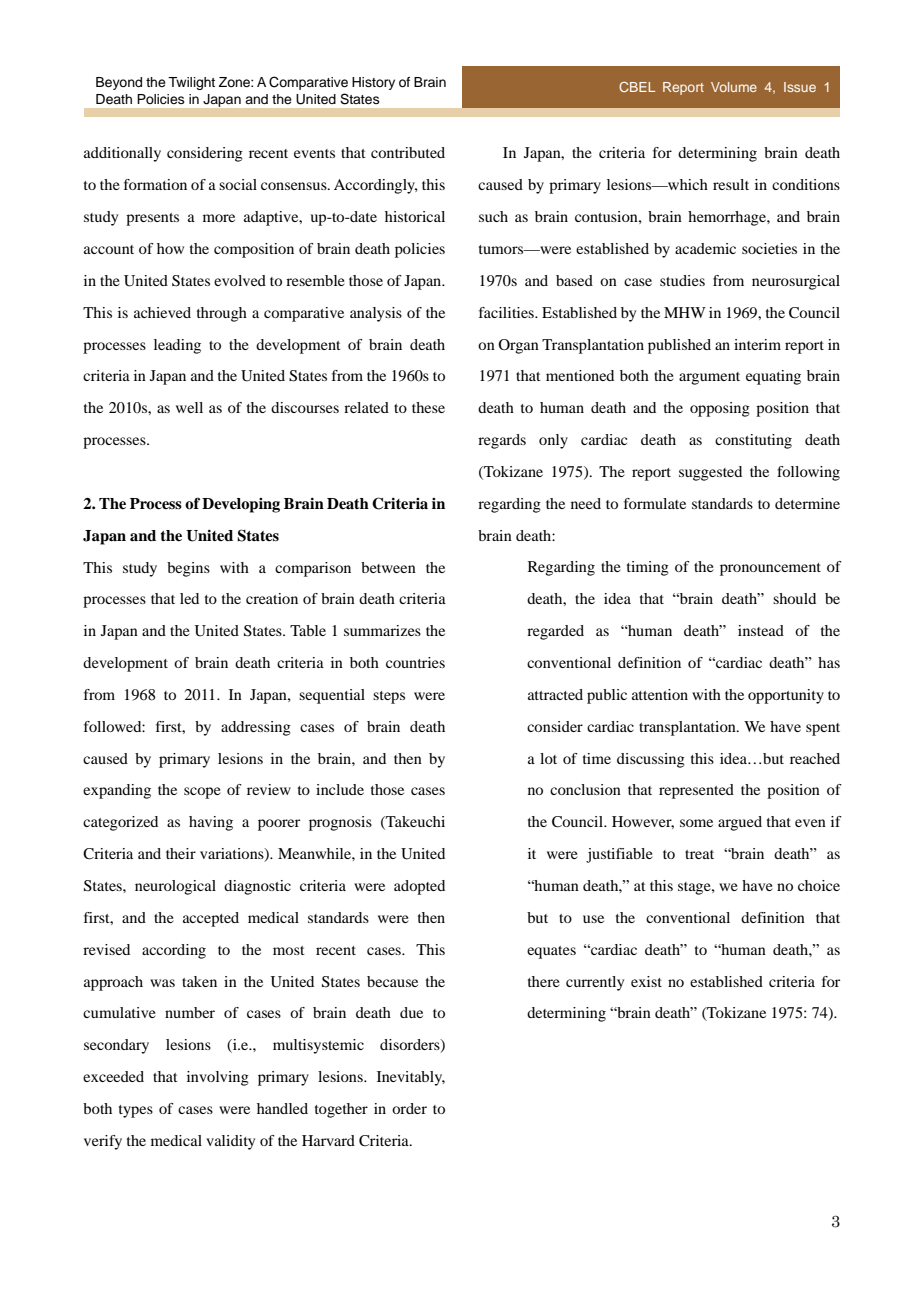 The width and height of the screenshot is (924, 1308). I want to click on well, so click(189, 407).
